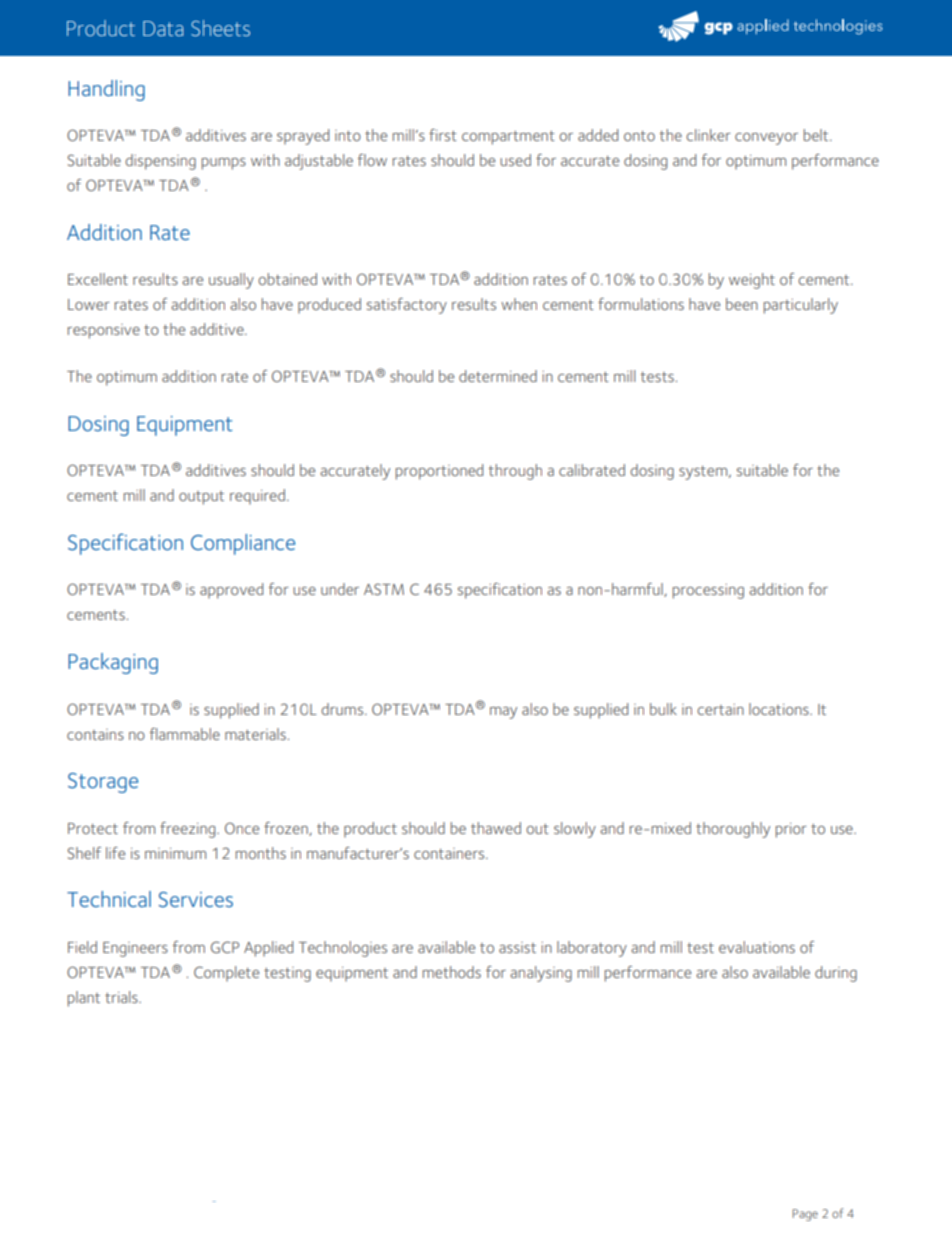 The width and height of the screenshot is (952, 1233). Describe the element at coordinates (708, 591) in the screenshot. I see `processing` at that location.
